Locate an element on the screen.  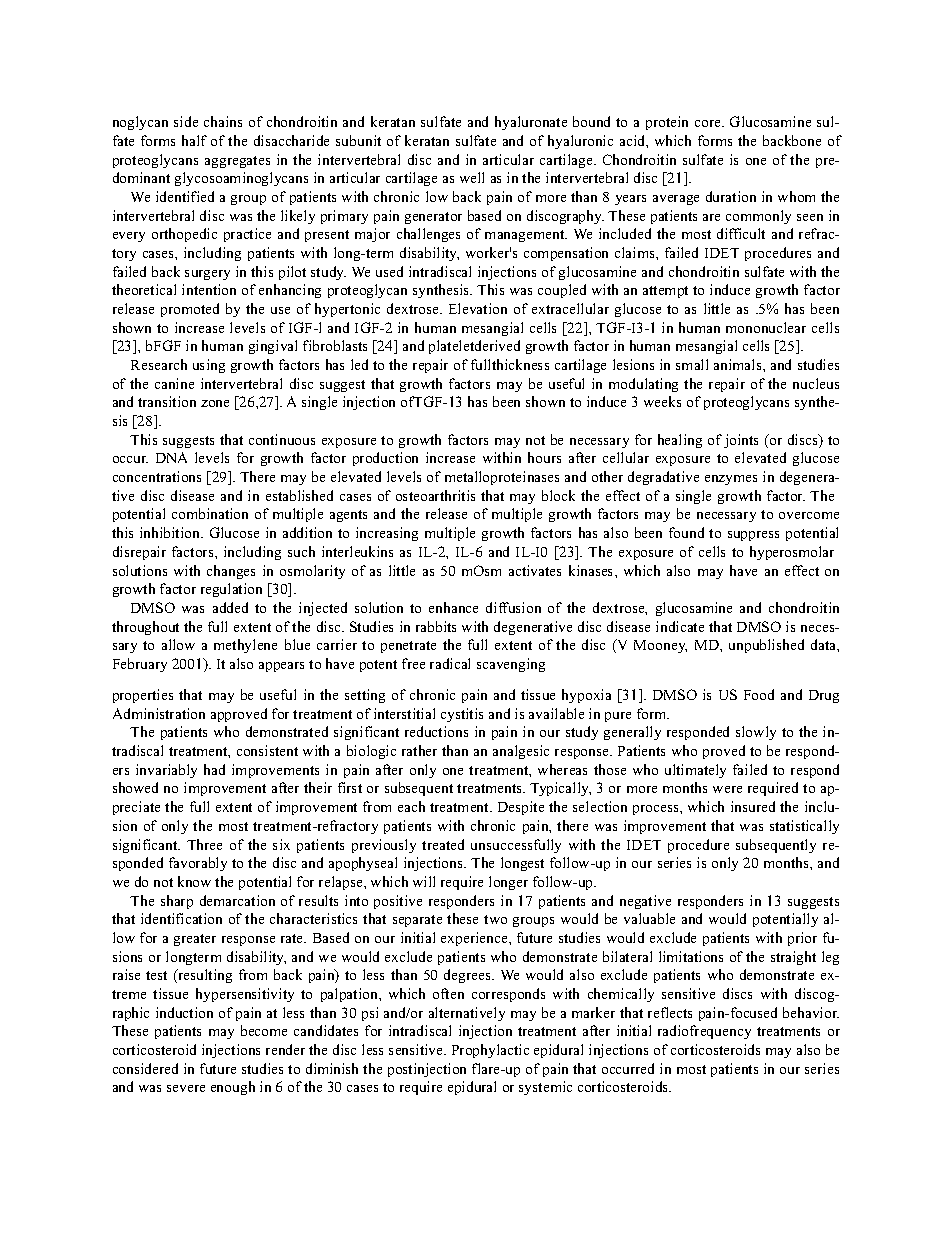
enhance is located at coordinates (453, 607).
